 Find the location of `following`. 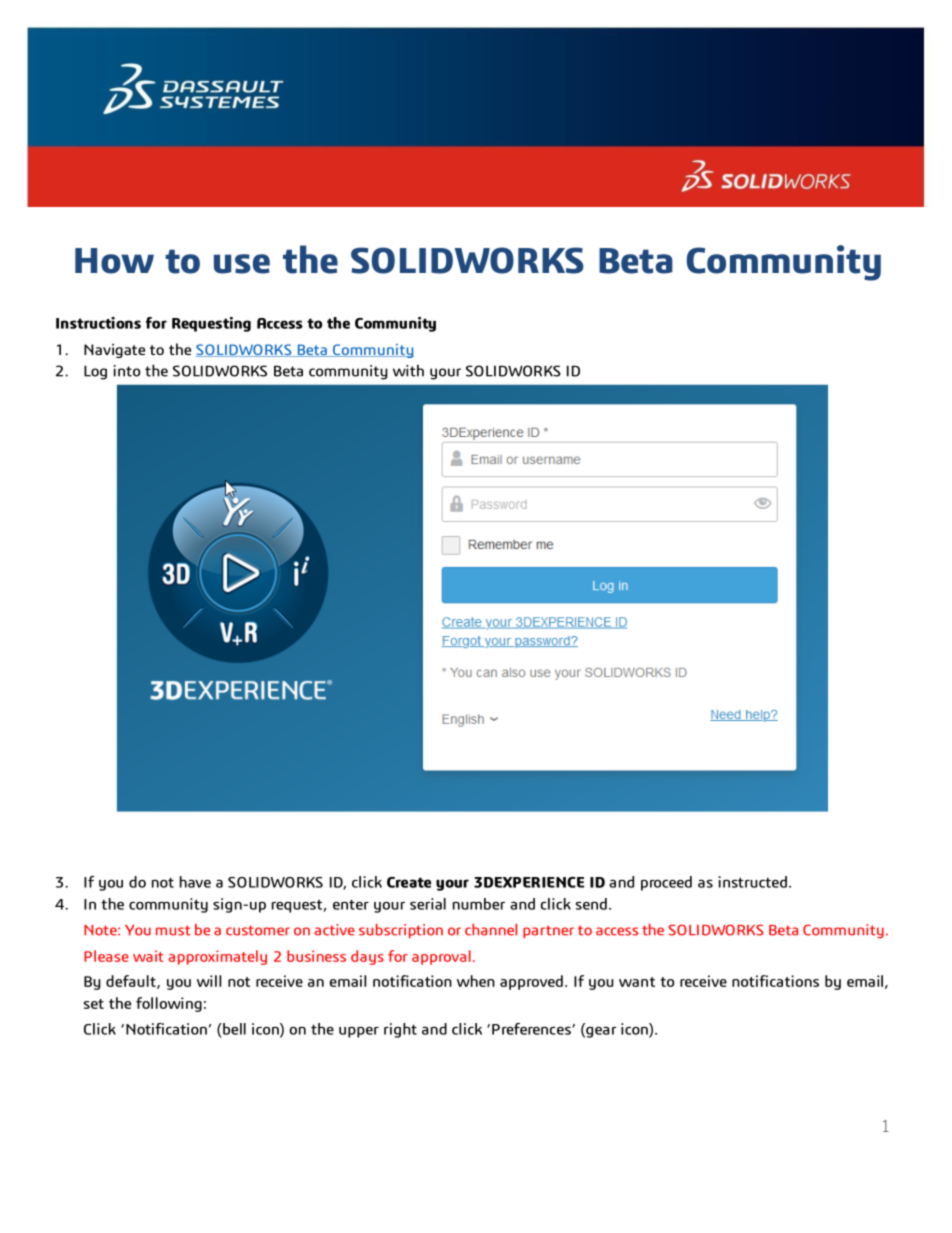

following is located at coordinates (169, 1004).
